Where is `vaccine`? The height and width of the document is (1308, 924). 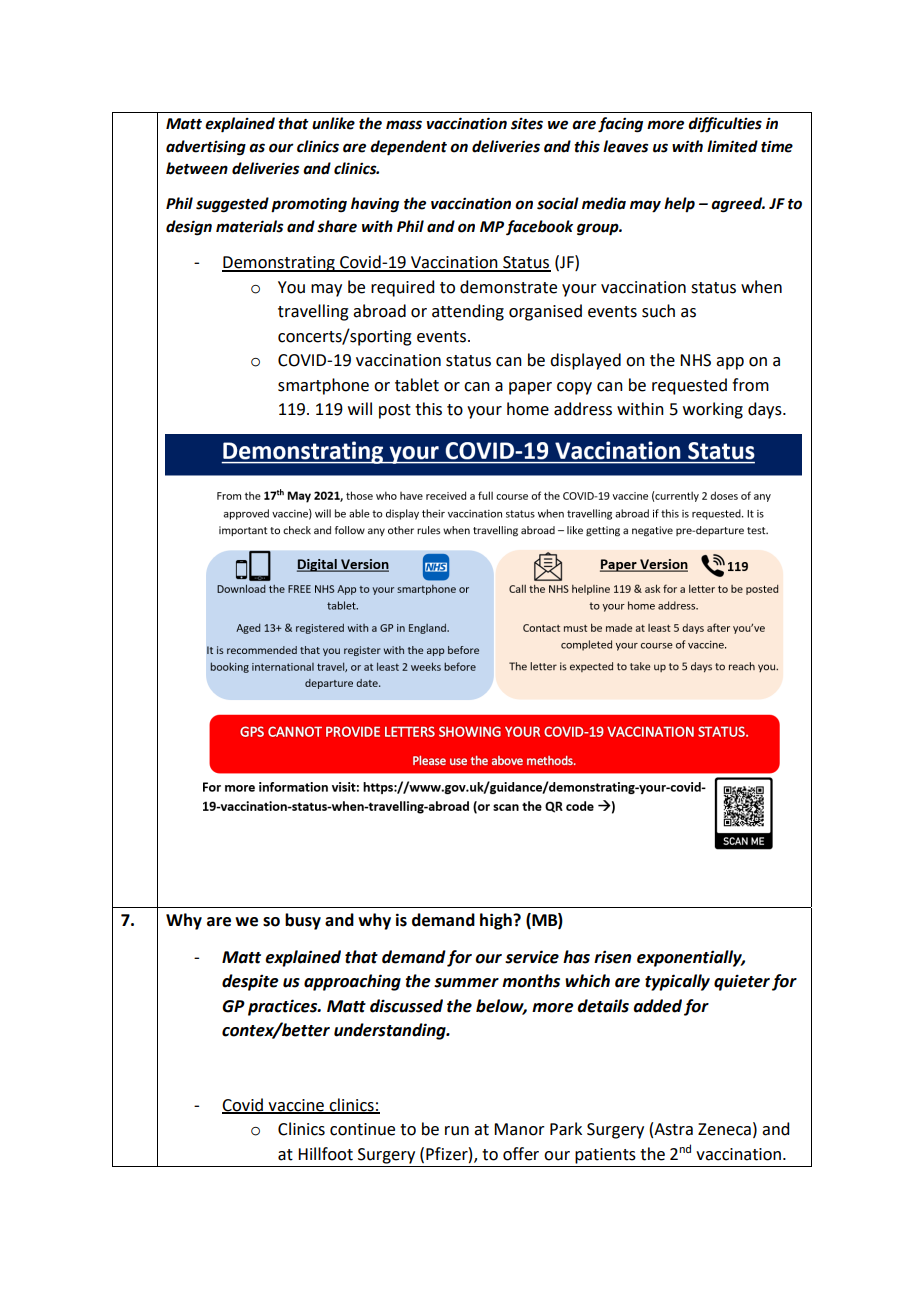
vaccine is located at coordinates (296, 1106).
